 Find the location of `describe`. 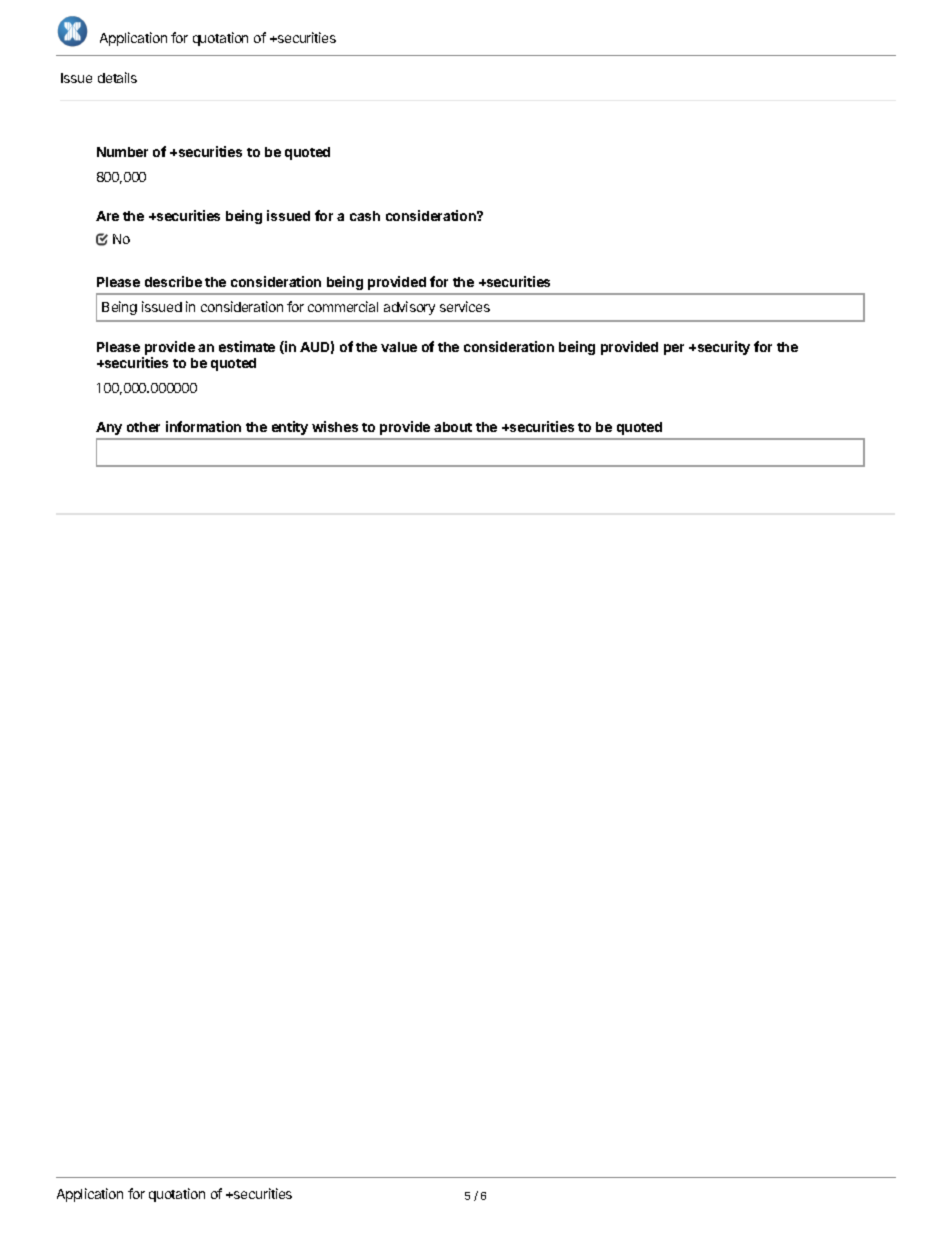

describe is located at coordinates (173, 281).
